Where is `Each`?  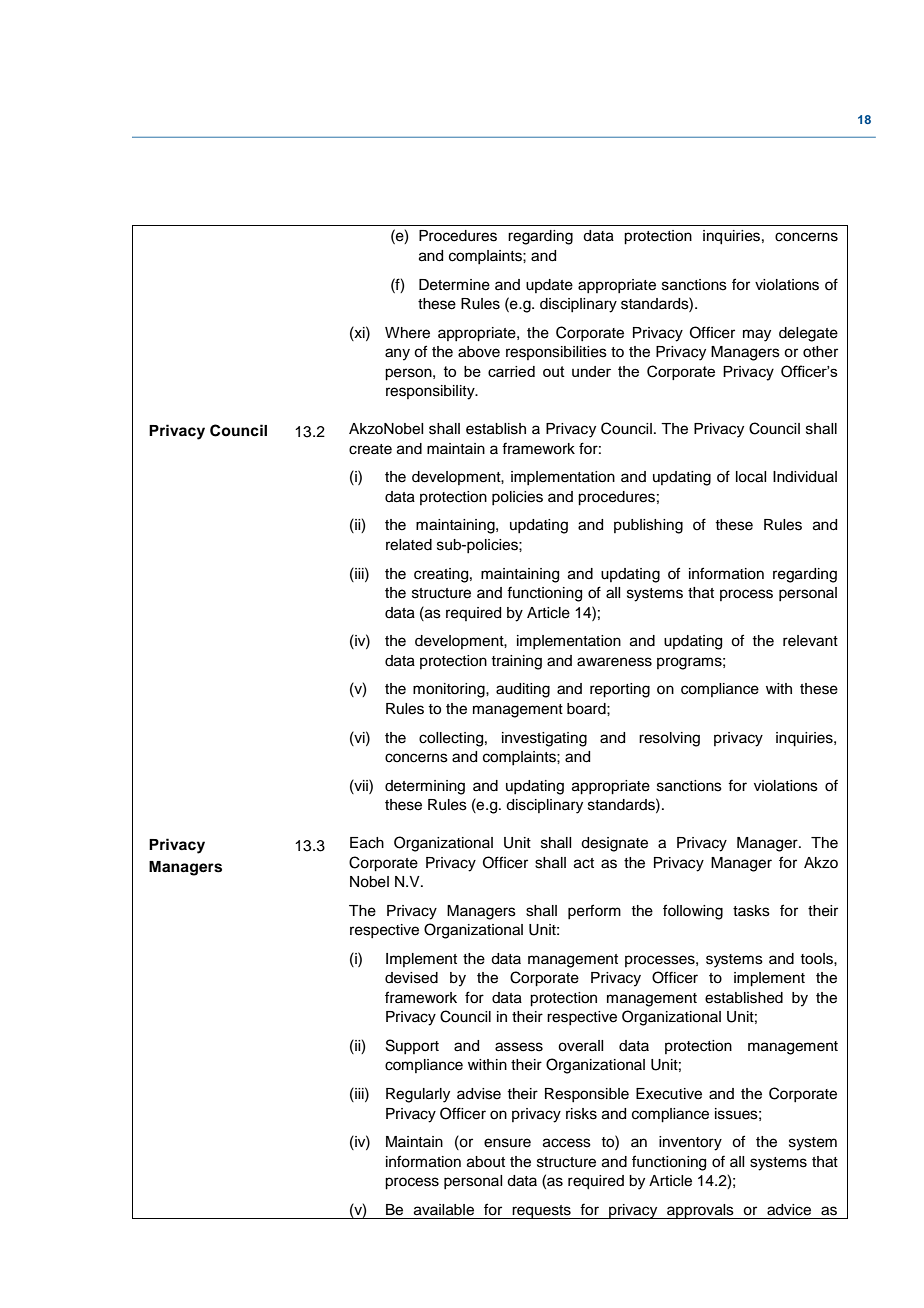 Each is located at coordinates (367, 843).
